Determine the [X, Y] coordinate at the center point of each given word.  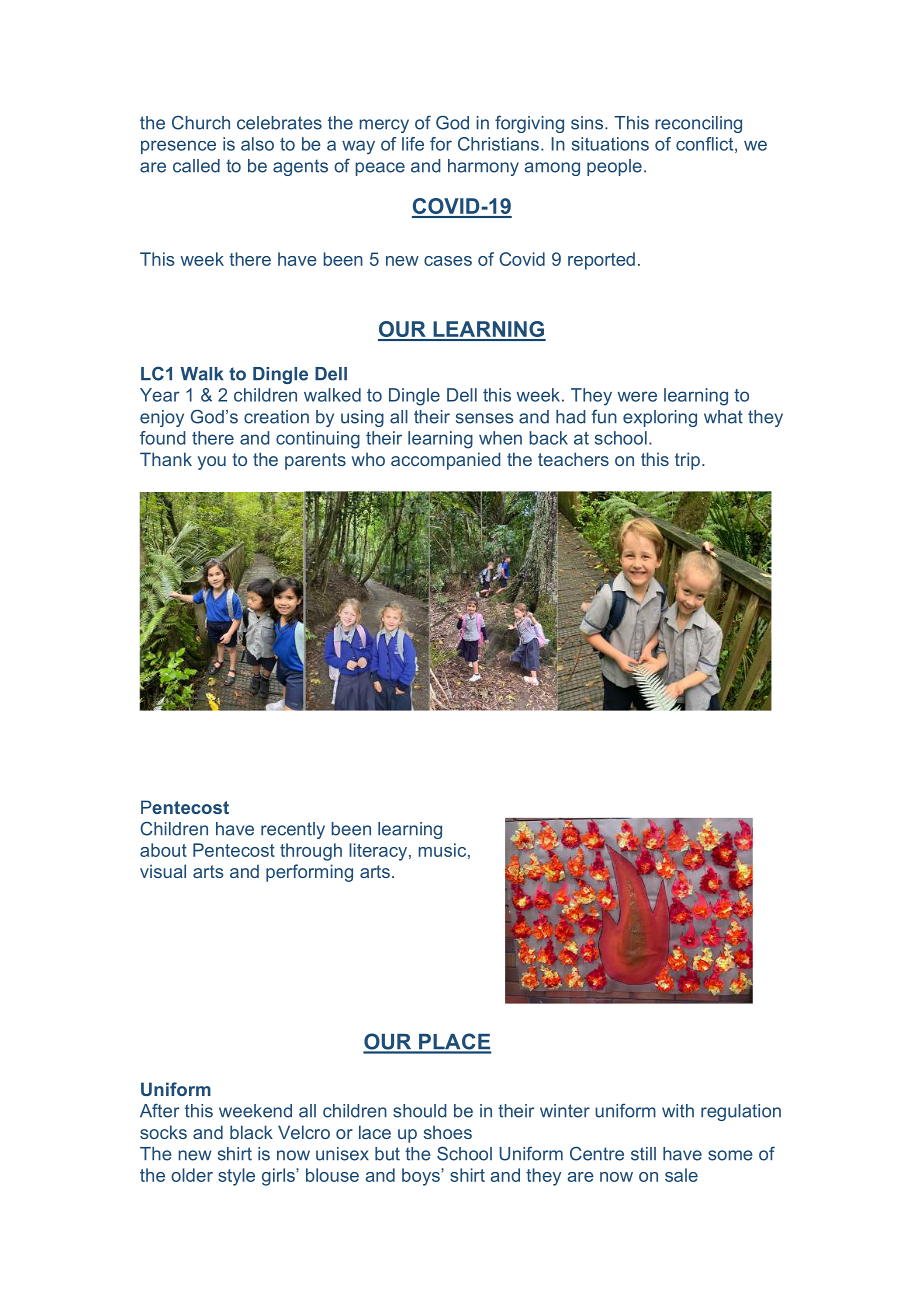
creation [276, 417]
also [257, 144]
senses [485, 418]
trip [687, 461]
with [678, 1111]
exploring [660, 418]
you [212, 463]
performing [309, 873]
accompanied [445, 461]
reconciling [698, 124]
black [251, 1132]
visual [163, 871]
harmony [483, 167]
